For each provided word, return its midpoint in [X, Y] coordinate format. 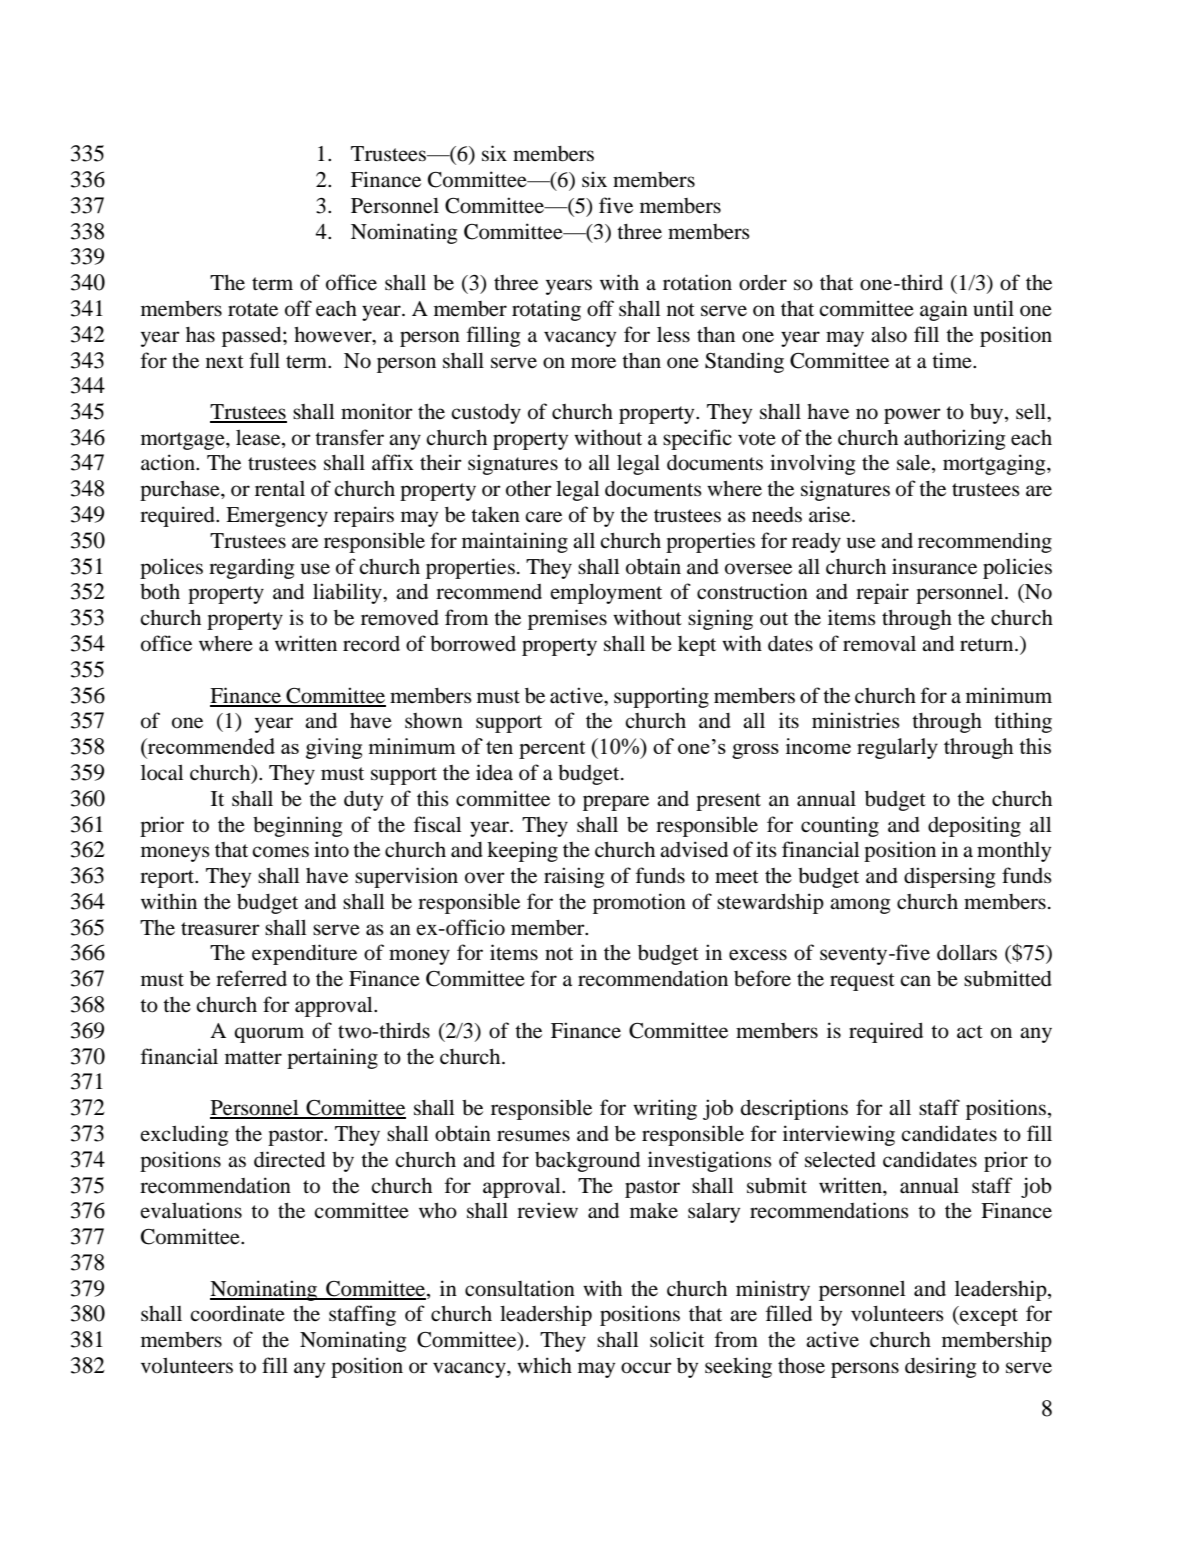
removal [879, 644]
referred [251, 978]
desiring [940, 1367]
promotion [639, 903]
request [862, 982]
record [371, 644]
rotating [546, 310]
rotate [253, 310]
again [944, 310]
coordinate [237, 1313]
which [544, 1365]
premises [567, 619]
